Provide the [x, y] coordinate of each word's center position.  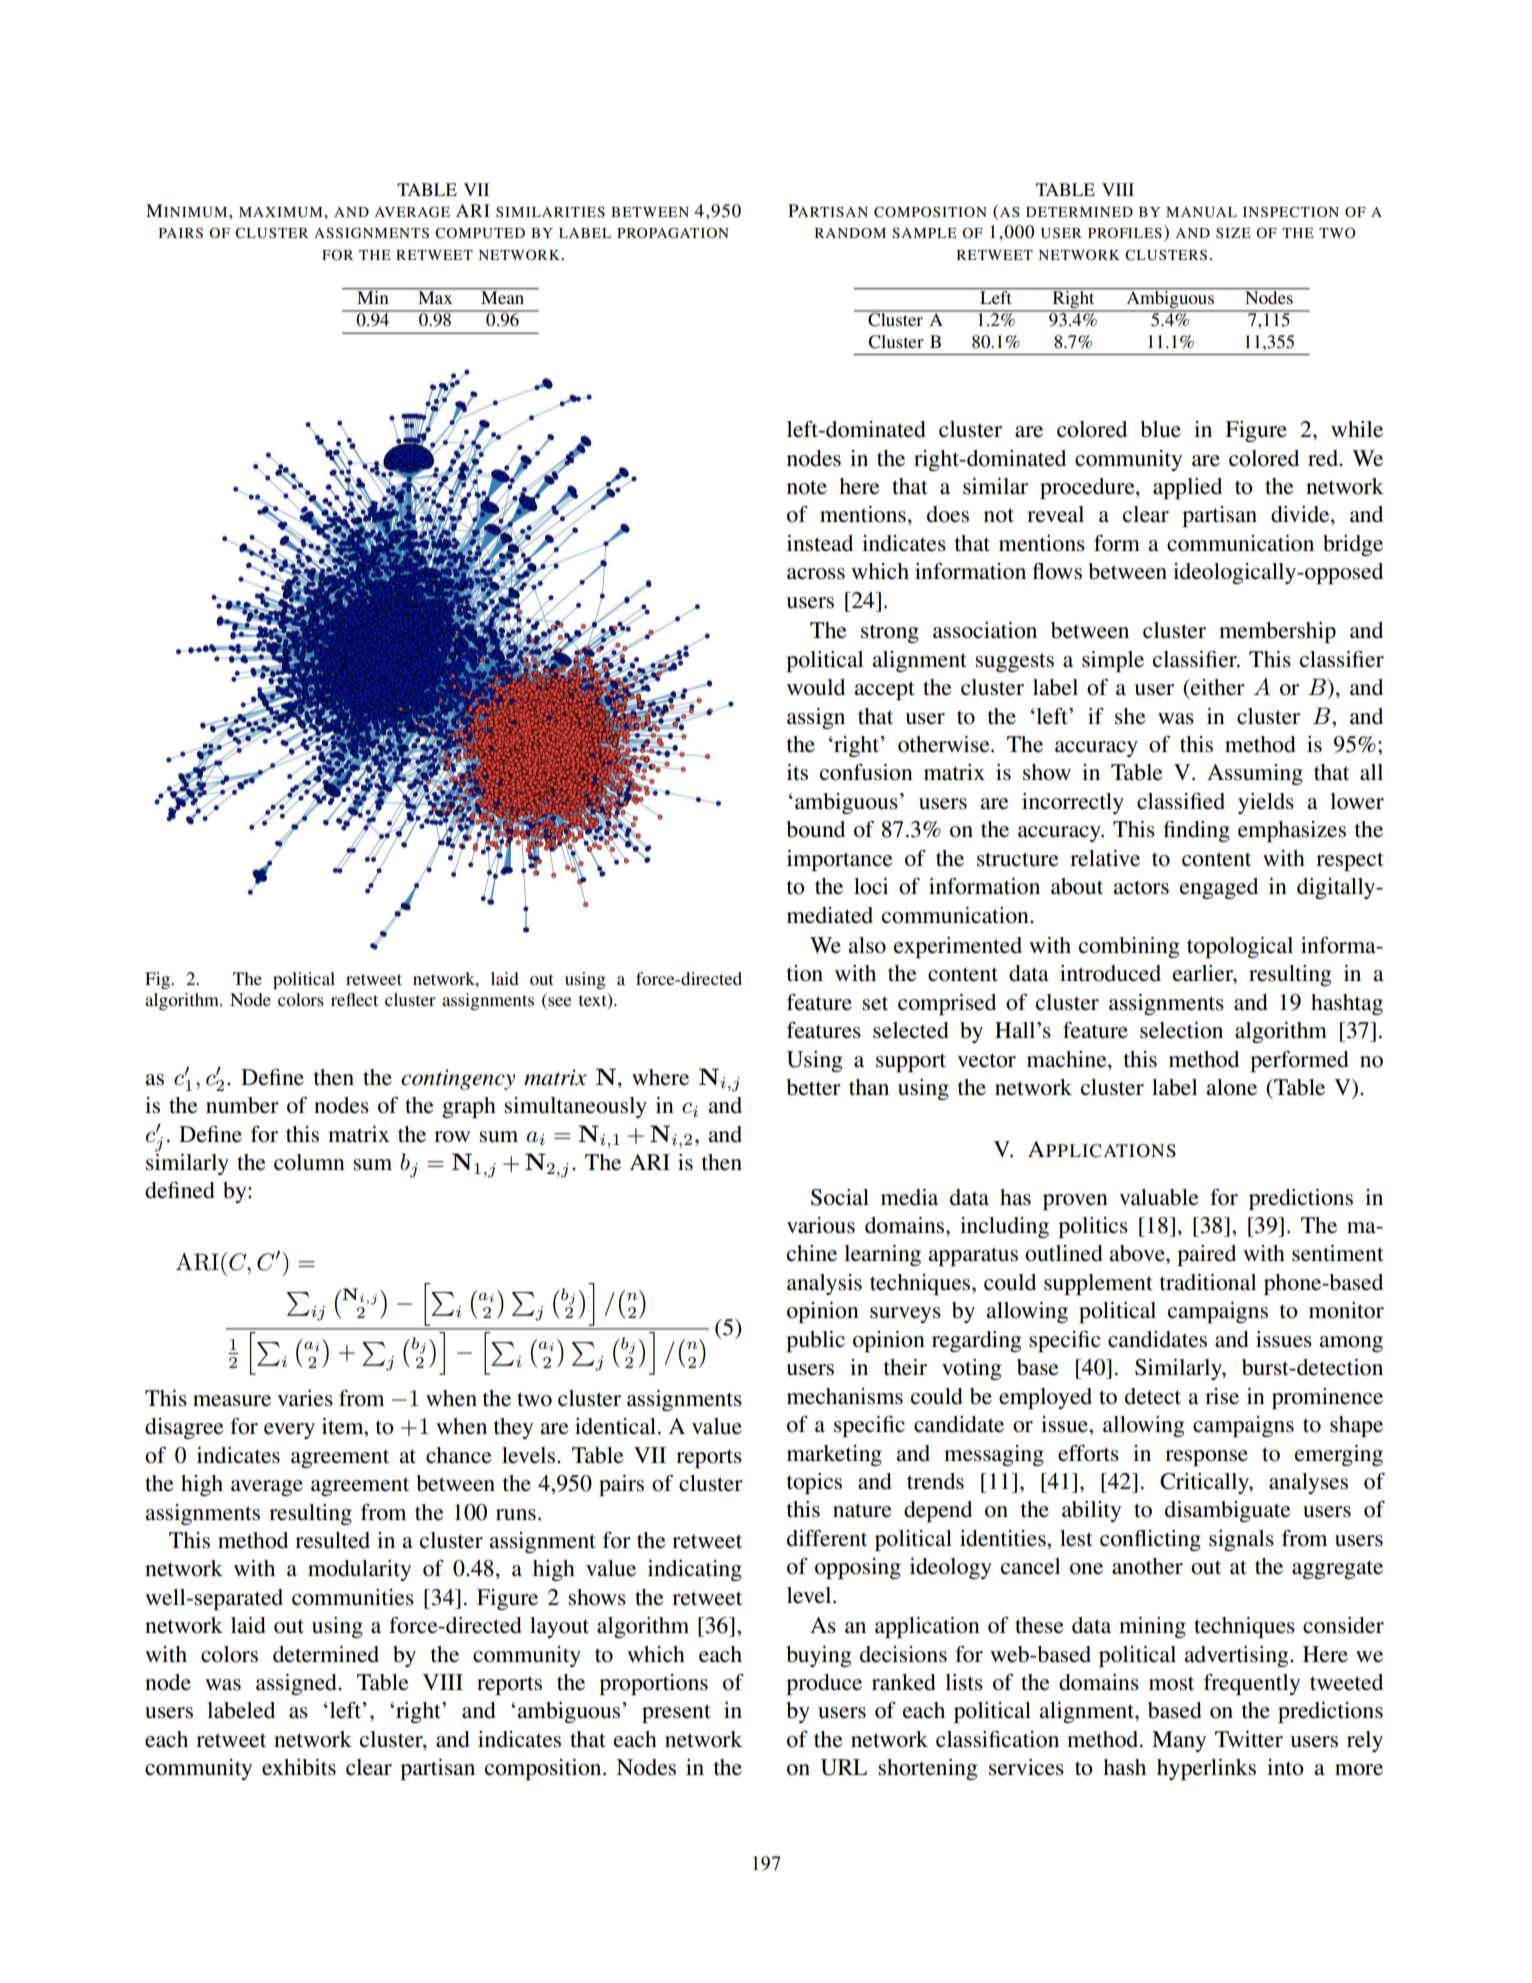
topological [1240, 947]
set [875, 1003]
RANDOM [850, 233]
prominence [1327, 1398]
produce [824, 1684]
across [816, 574]
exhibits [299, 1767]
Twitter [1249, 1739]
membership [1277, 632]
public [815, 1341]
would [816, 687]
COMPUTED [480, 233]
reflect [354, 999]
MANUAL [1201, 212]
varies [305, 1398]
